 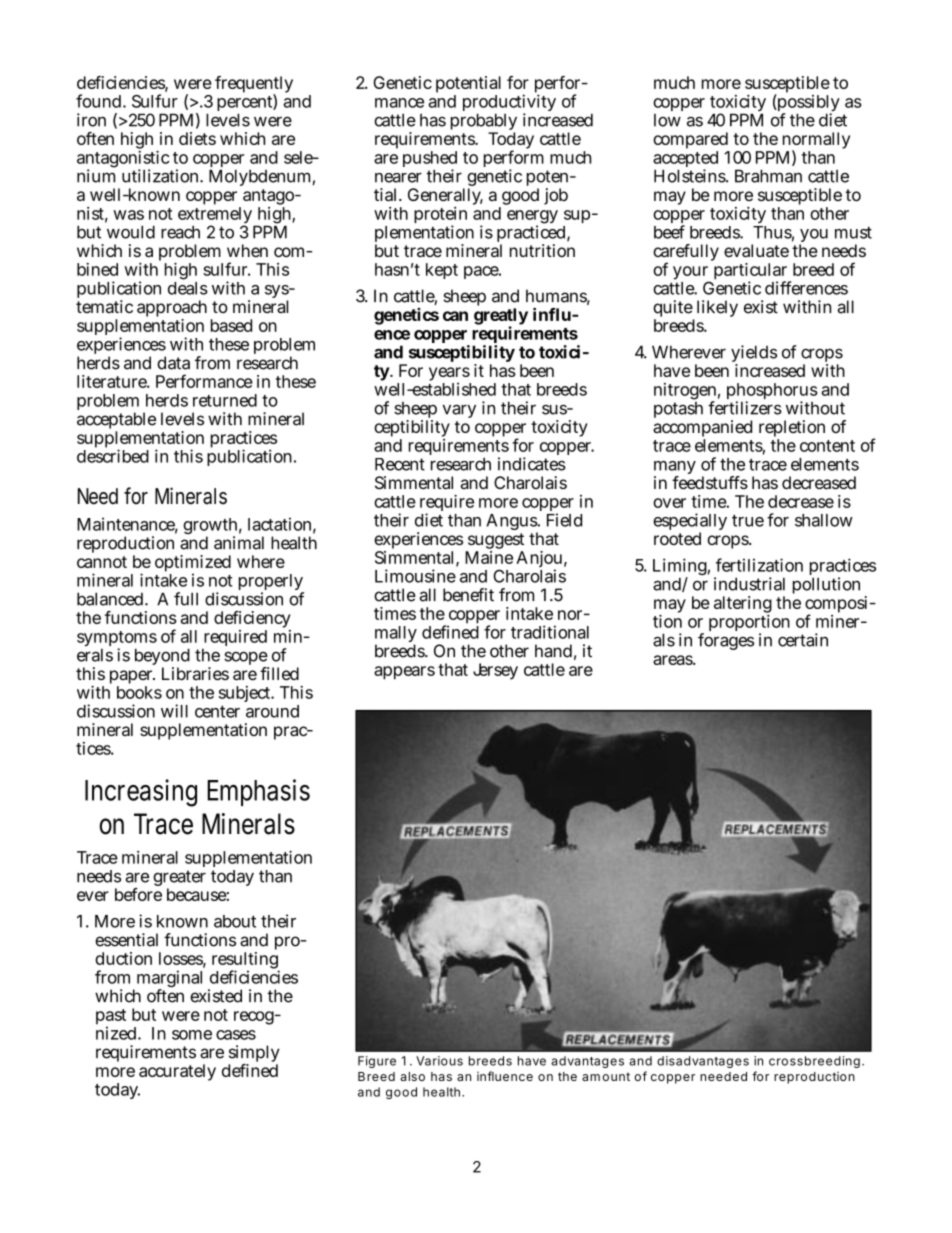 What do you see at coordinates (606, 1076) in the page?
I see `amount` at bounding box center [606, 1076].
